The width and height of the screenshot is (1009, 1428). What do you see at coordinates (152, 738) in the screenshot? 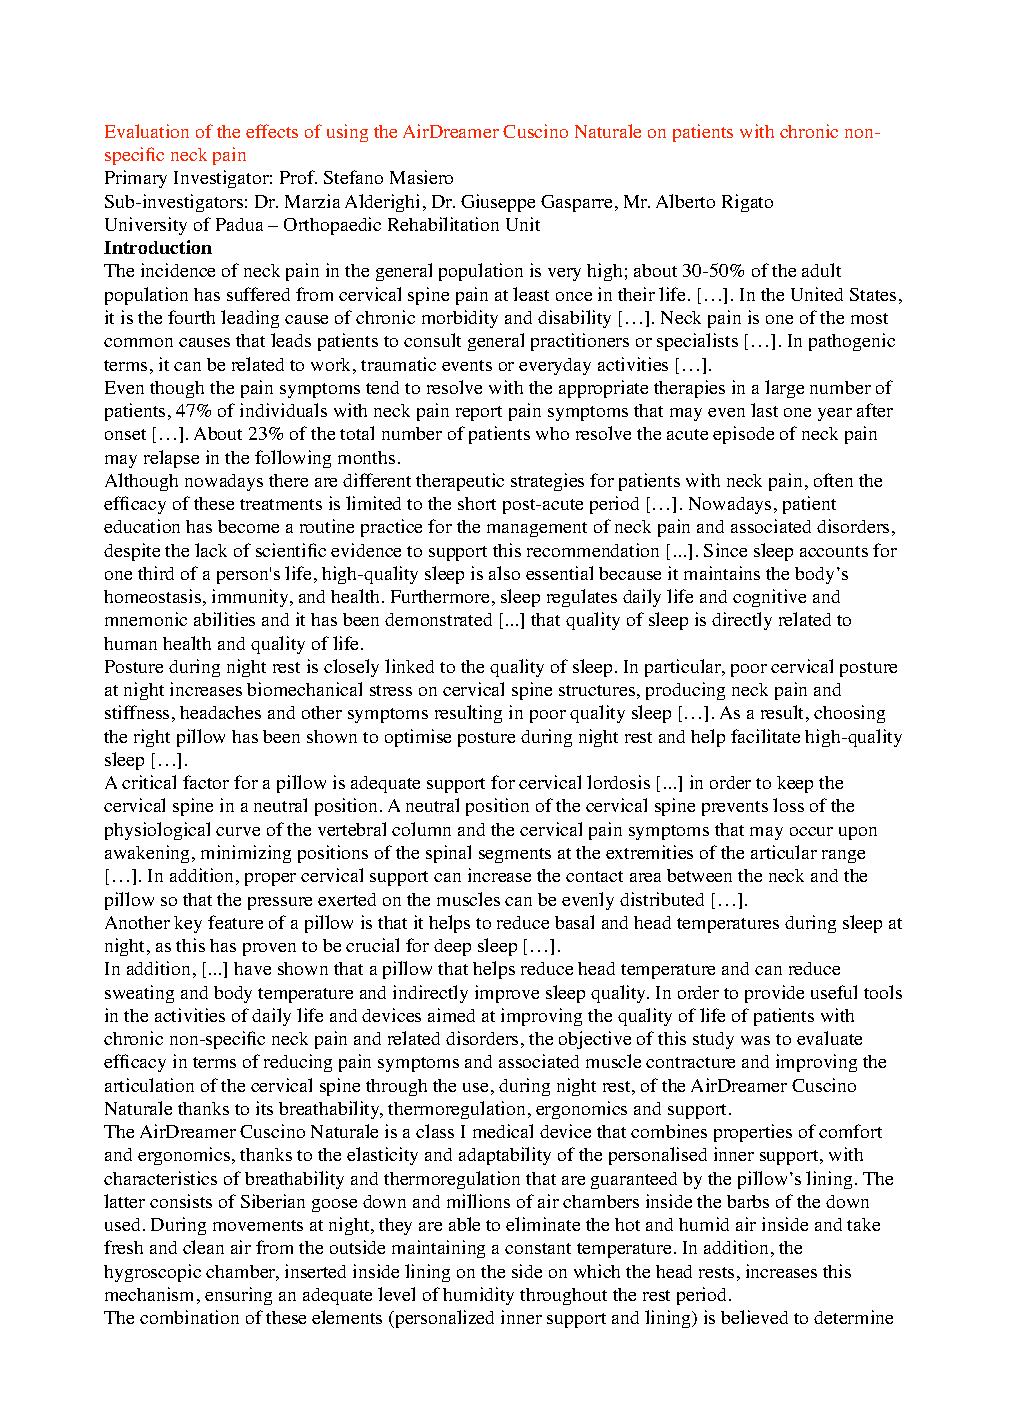
I see `right` at bounding box center [152, 738].
